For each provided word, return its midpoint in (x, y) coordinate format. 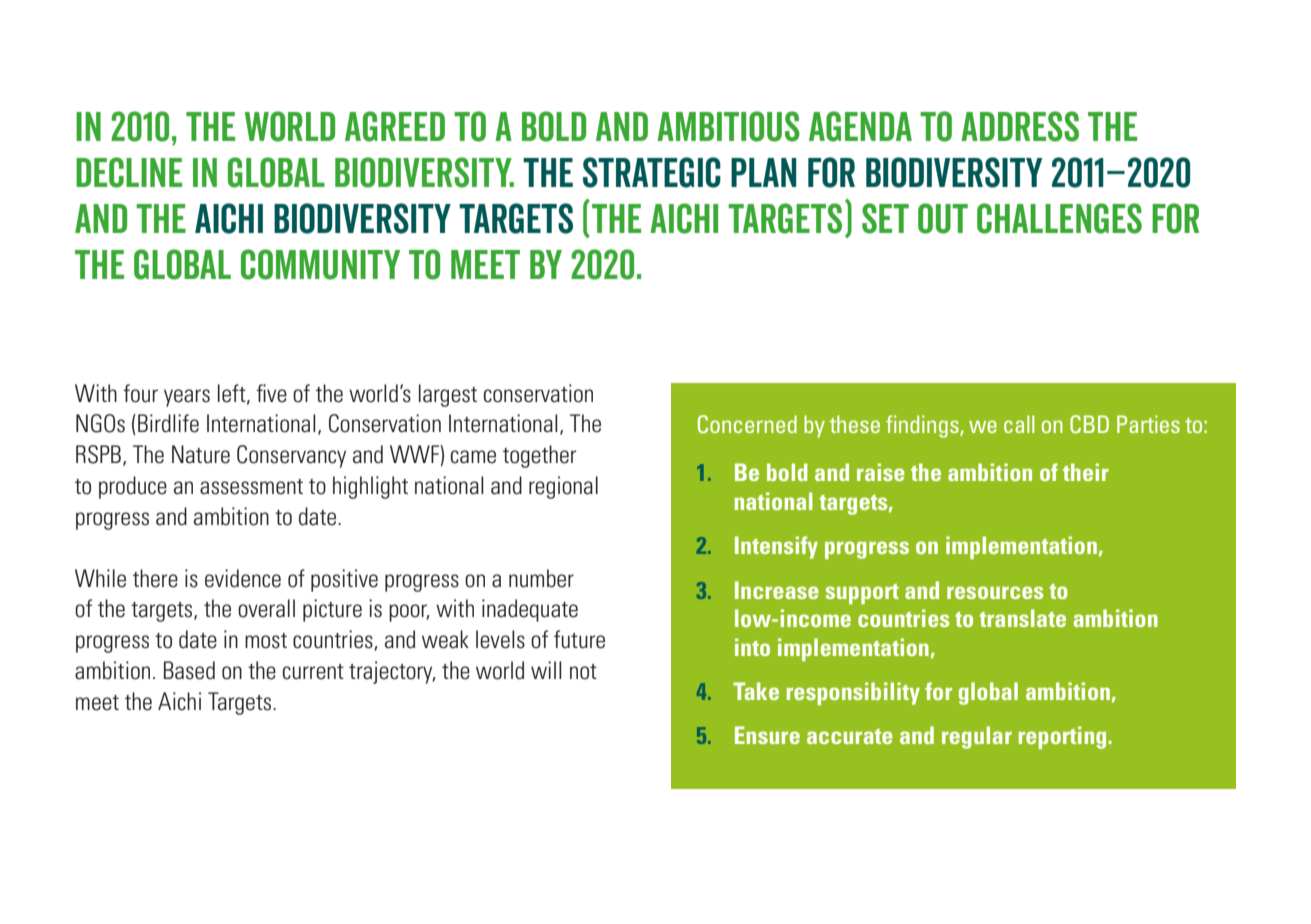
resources (995, 592)
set (885, 218)
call (1019, 424)
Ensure (767, 735)
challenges (1059, 218)
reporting (1064, 737)
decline (129, 172)
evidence (243, 578)
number (541, 578)
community (320, 264)
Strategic (652, 172)
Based (189, 670)
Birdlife (168, 423)
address (1020, 126)
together (540, 456)
